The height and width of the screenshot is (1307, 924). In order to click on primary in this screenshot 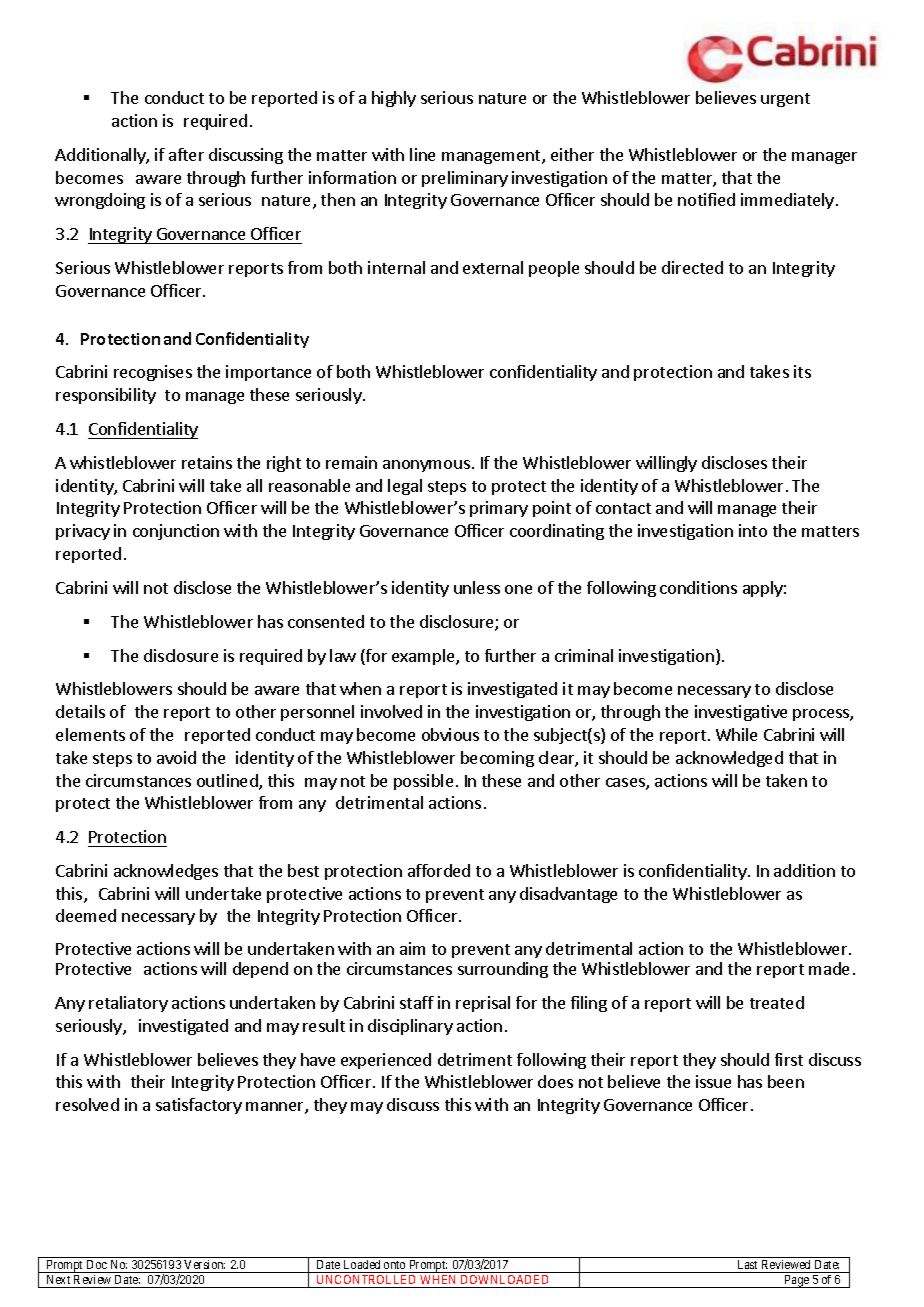, I will do `click(499, 509)`.
